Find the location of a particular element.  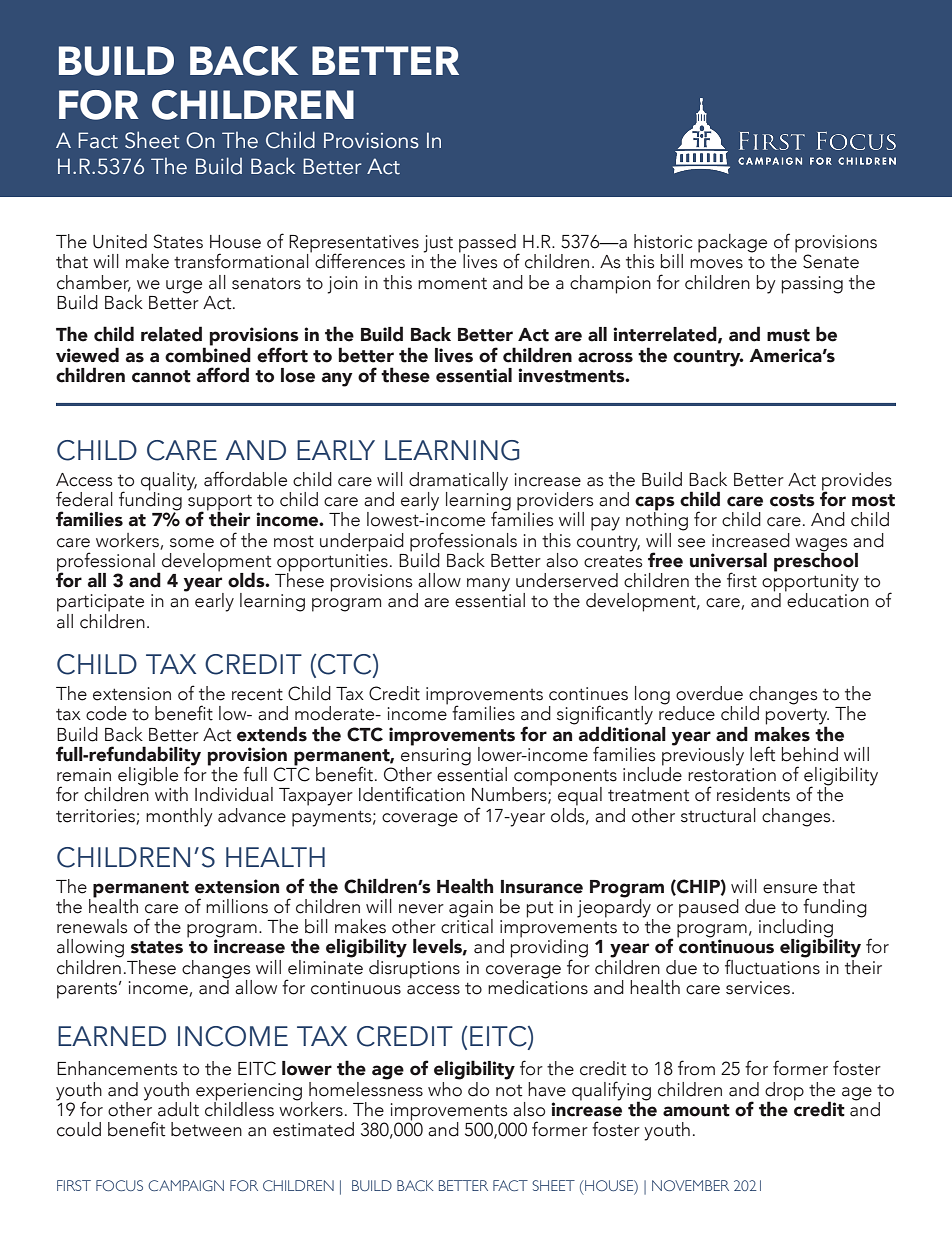

ensuring is located at coordinates (436, 756).
